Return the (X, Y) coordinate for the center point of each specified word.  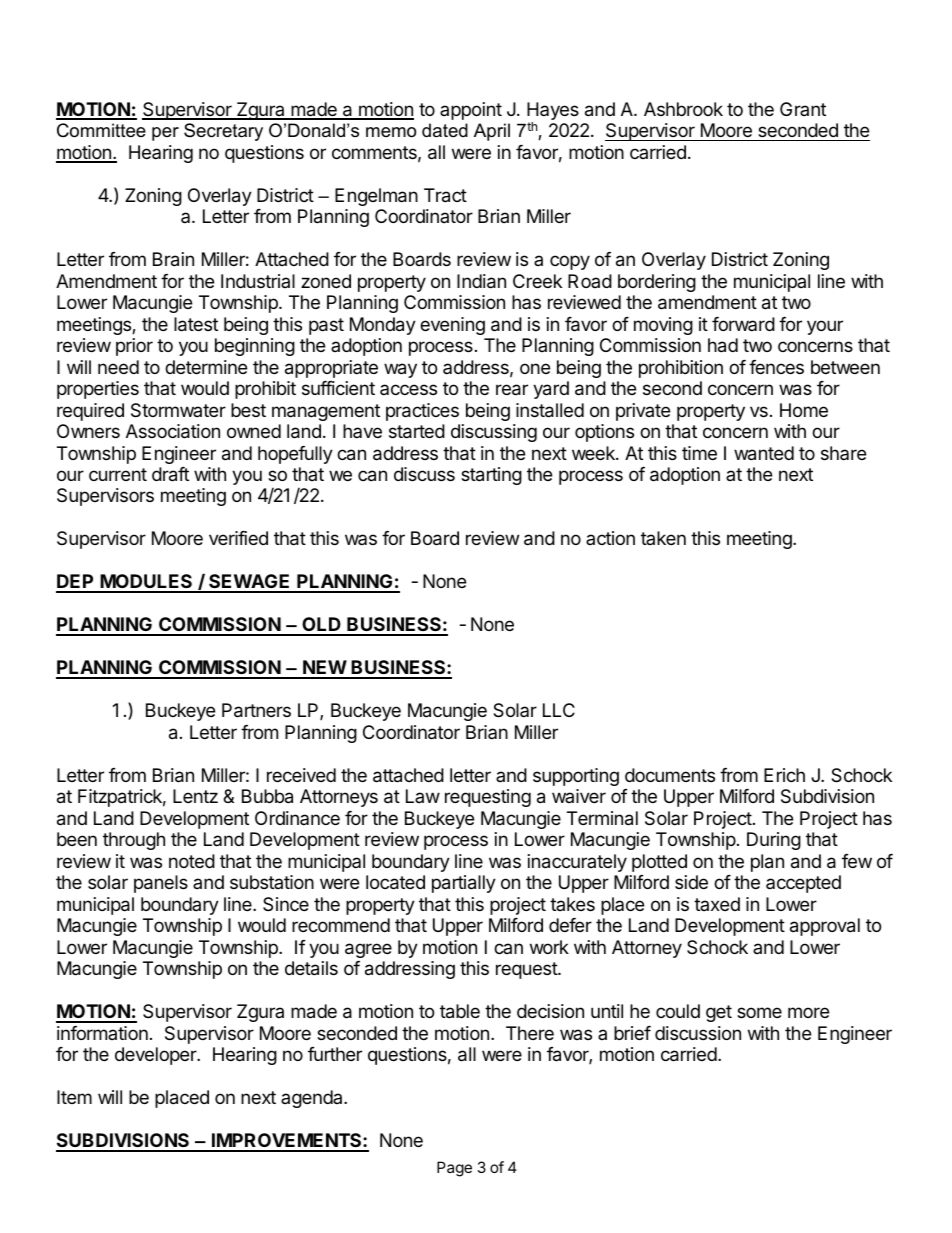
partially (464, 884)
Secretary (223, 132)
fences (776, 367)
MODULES (146, 583)
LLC (559, 710)
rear (512, 390)
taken (663, 538)
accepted (803, 884)
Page (454, 1169)
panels (161, 884)
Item (74, 1097)
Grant (803, 109)
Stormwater (178, 410)
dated (445, 130)
